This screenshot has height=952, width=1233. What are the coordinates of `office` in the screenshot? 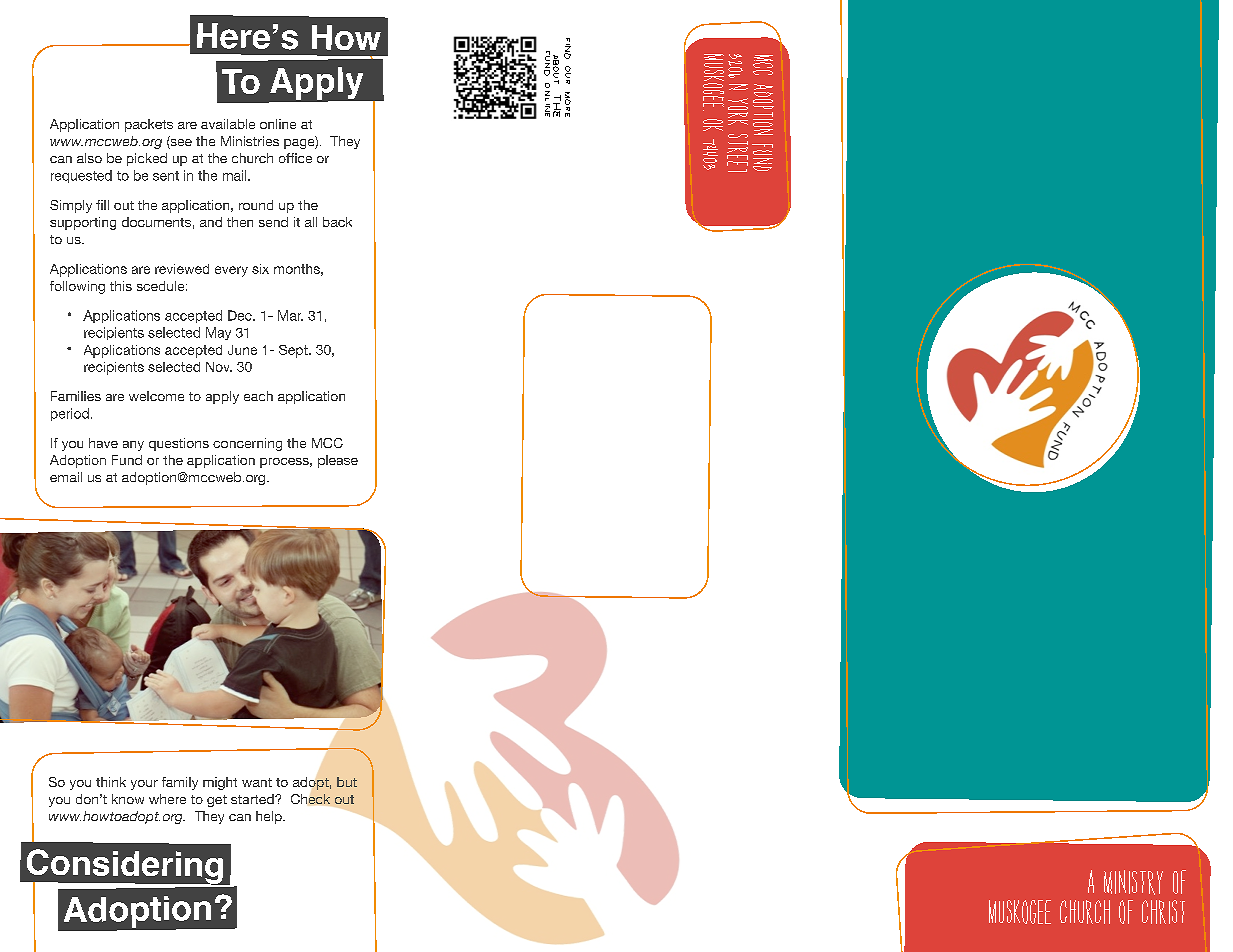 It's located at (295, 158).
